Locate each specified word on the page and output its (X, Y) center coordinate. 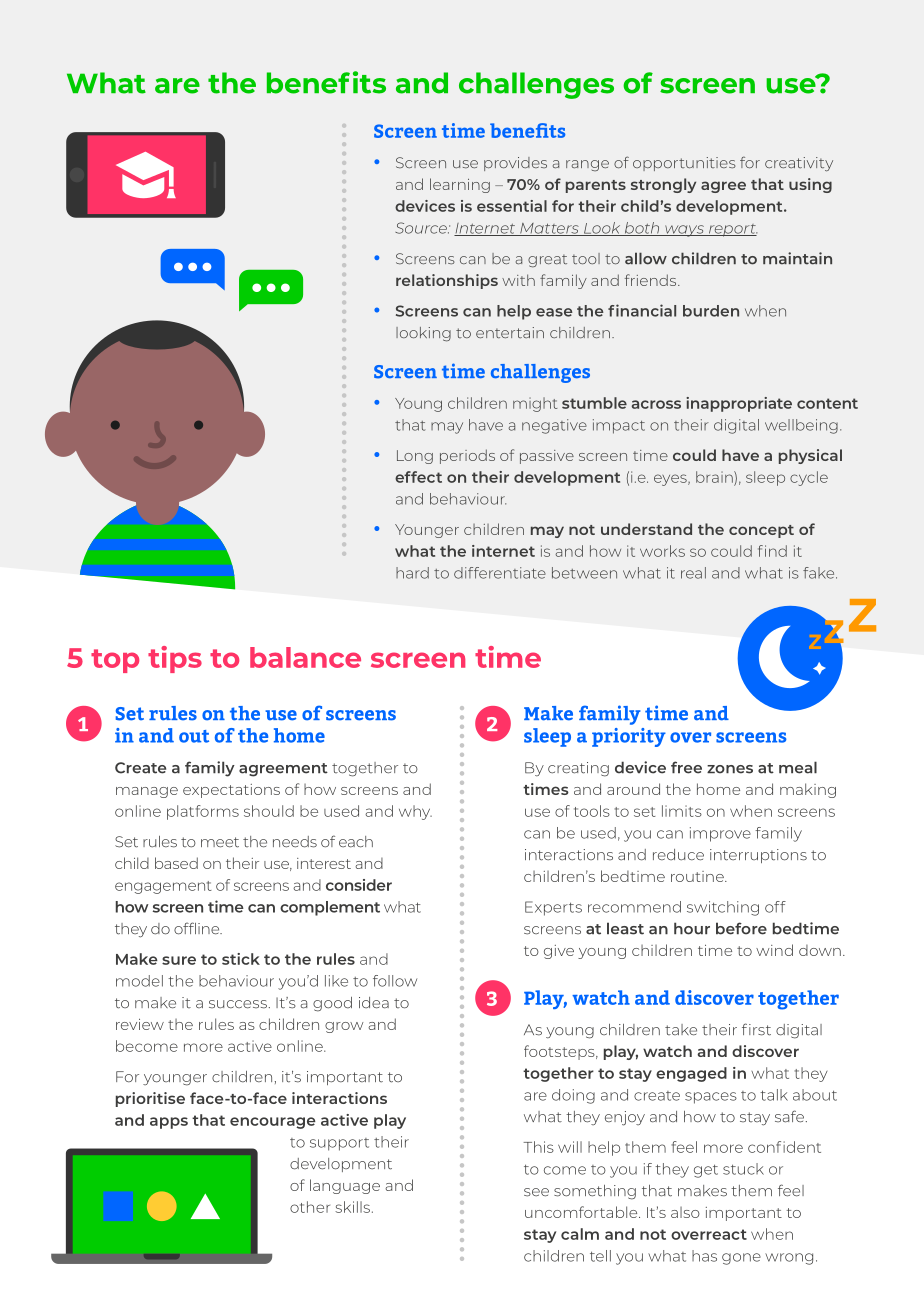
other (310, 1207)
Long (415, 457)
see (536, 1192)
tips (175, 659)
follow (395, 981)
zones (730, 769)
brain (715, 477)
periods (467, 456)
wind (774, 950)
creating (578, 769)
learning (460, 185)
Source (422, 228)
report (732, 230)
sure (179, 960)
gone (741, 1259)
